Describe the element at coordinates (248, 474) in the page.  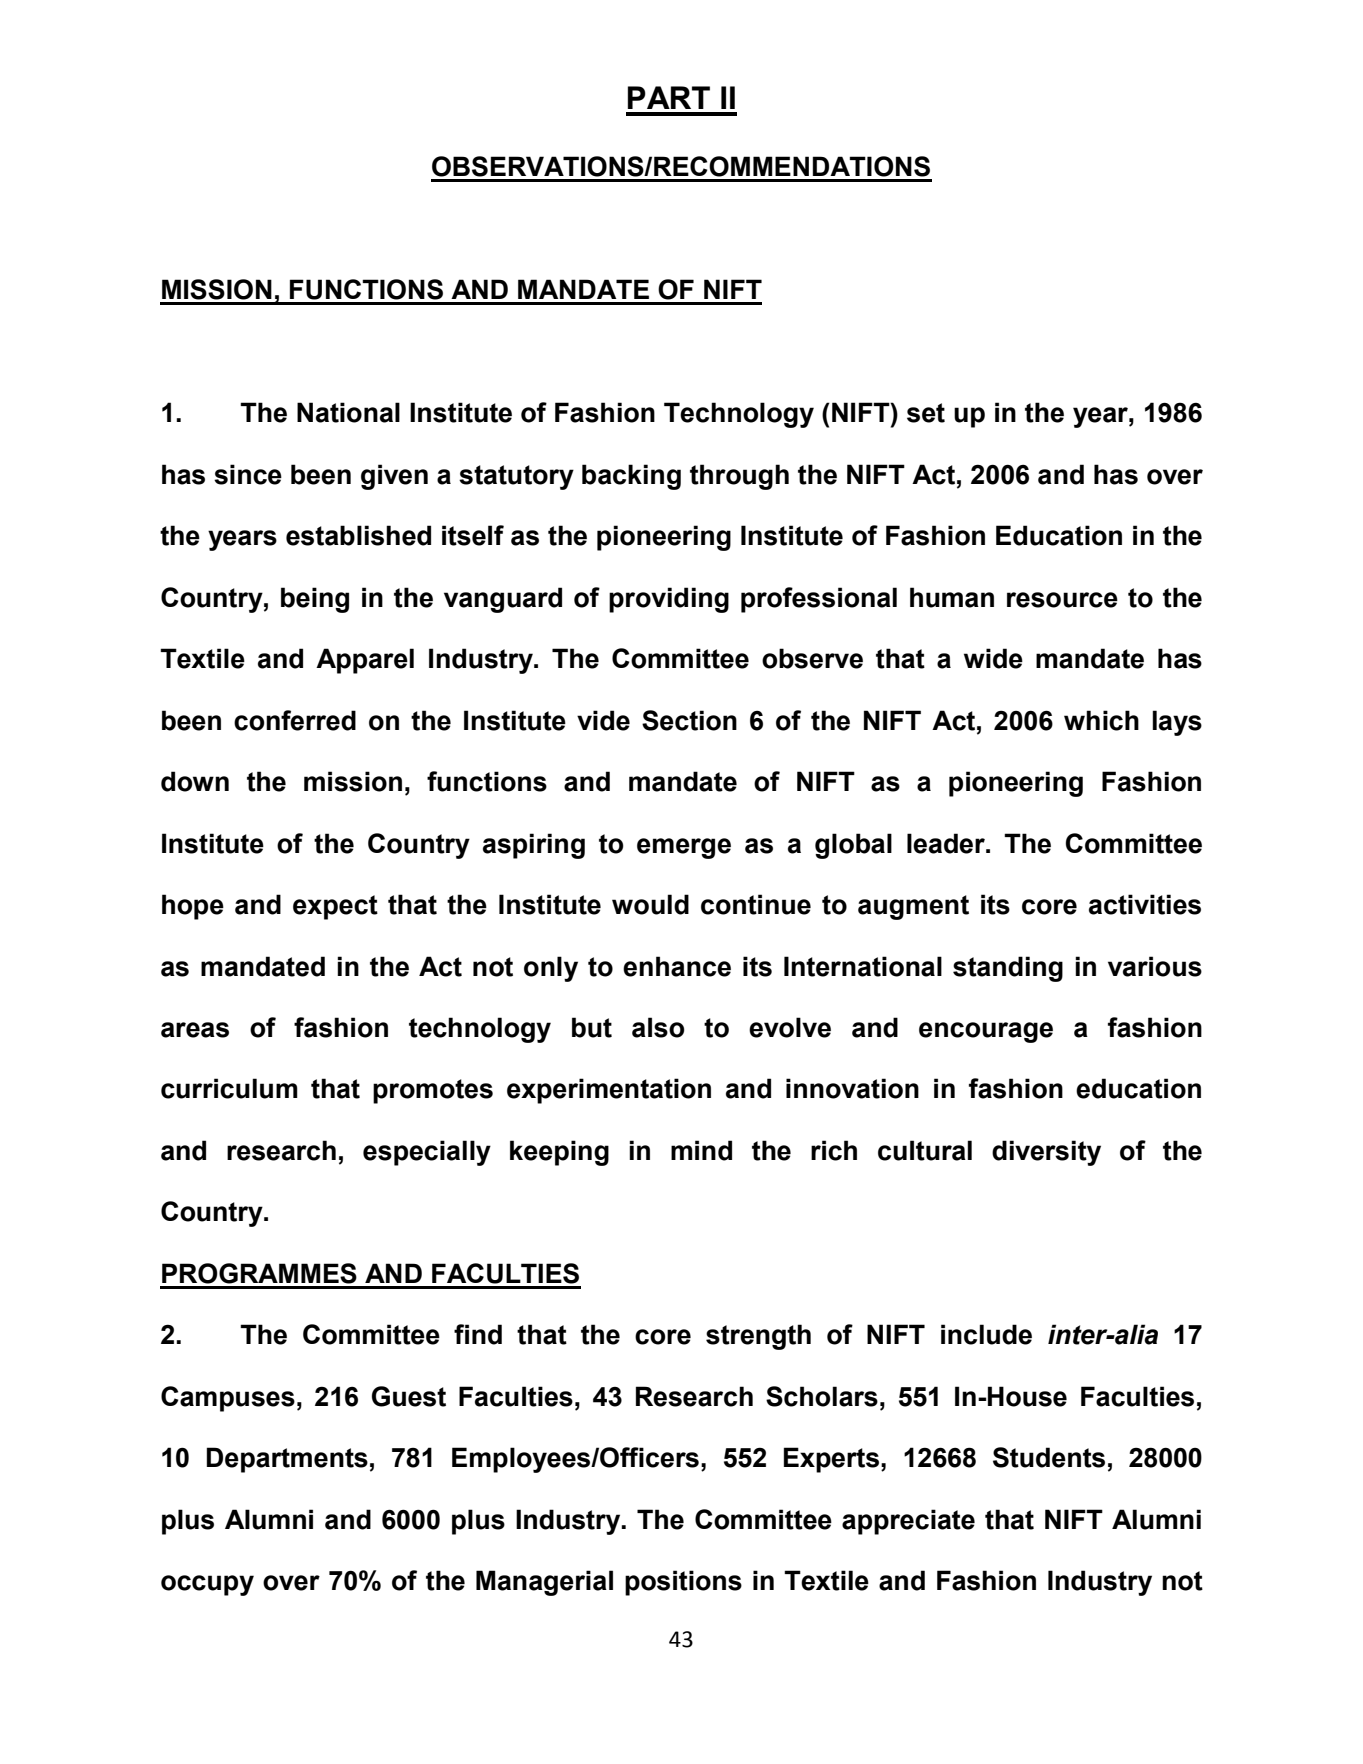
I see `since` at that location.
